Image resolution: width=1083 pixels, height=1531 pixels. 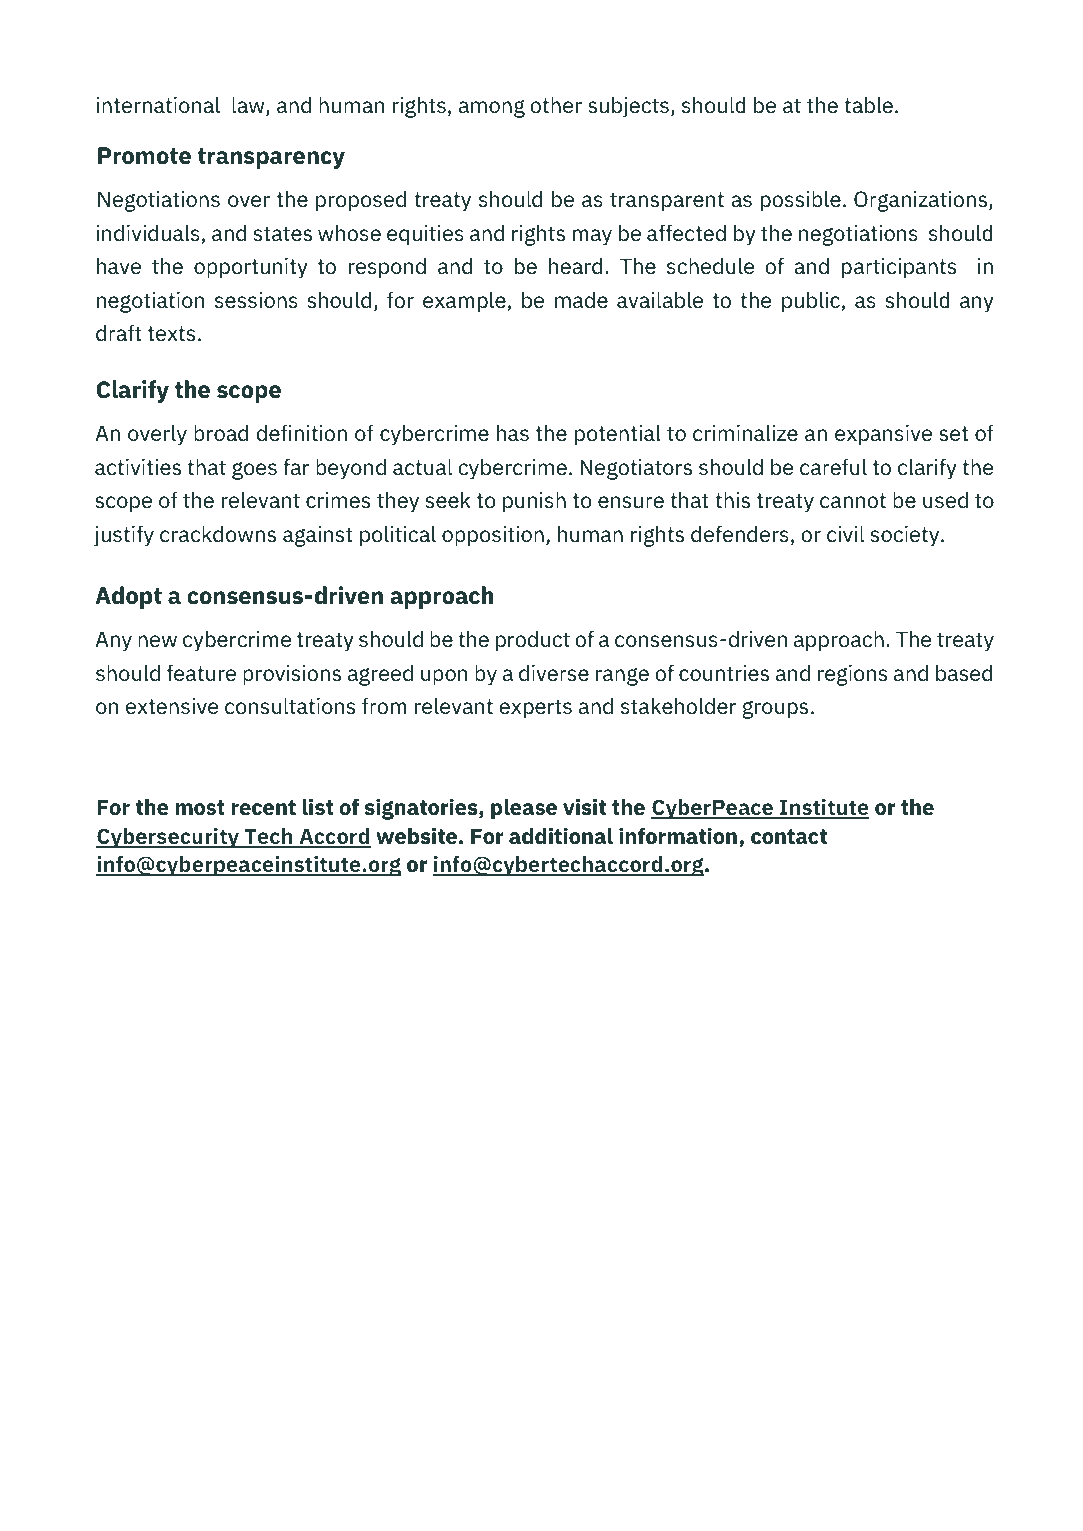 What do you see at coordinates (556, 105) in the screenshot?
I see `other` at bounding box center [556, 105].
